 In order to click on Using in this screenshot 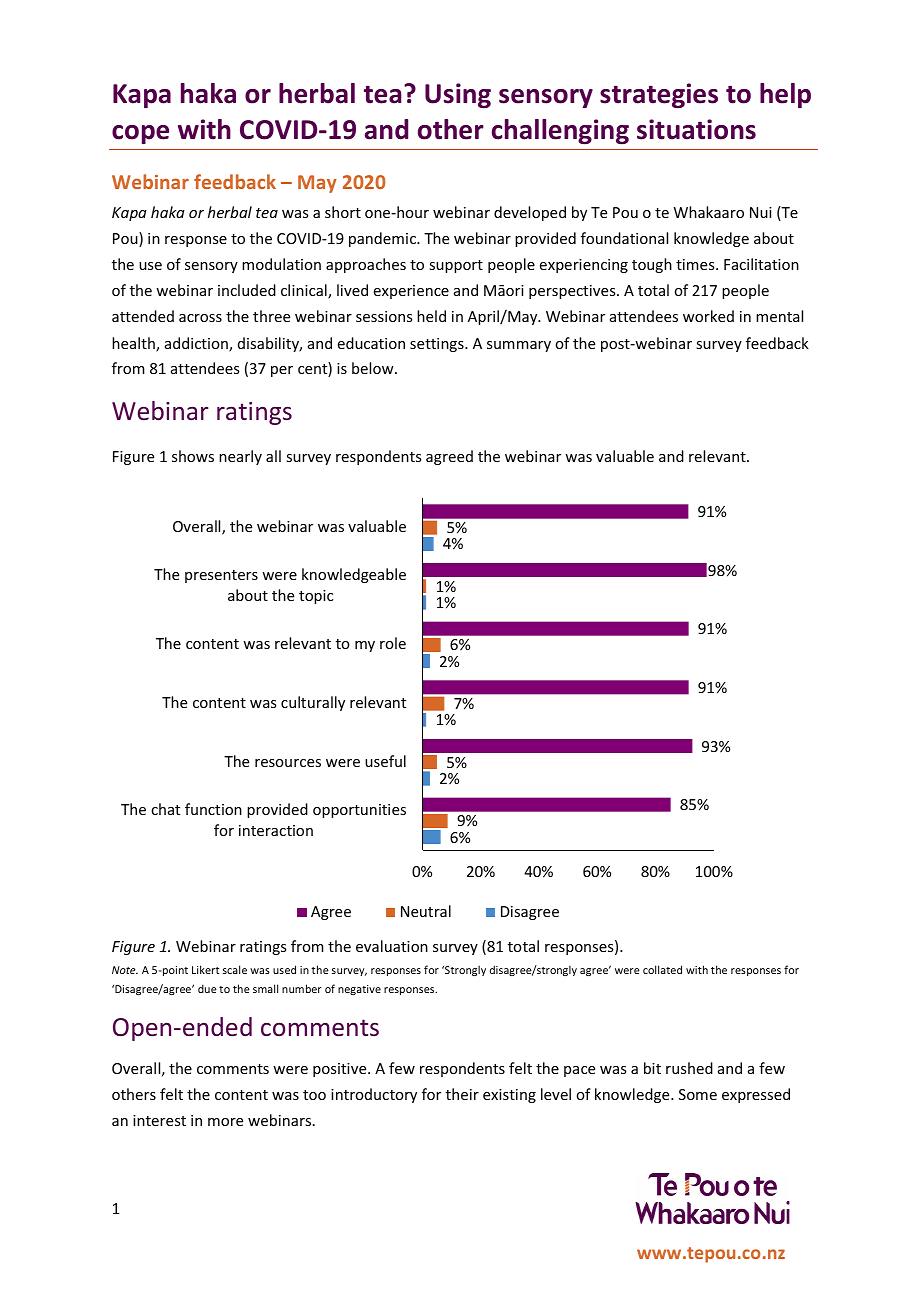, I will do `click(458, 95)`.
